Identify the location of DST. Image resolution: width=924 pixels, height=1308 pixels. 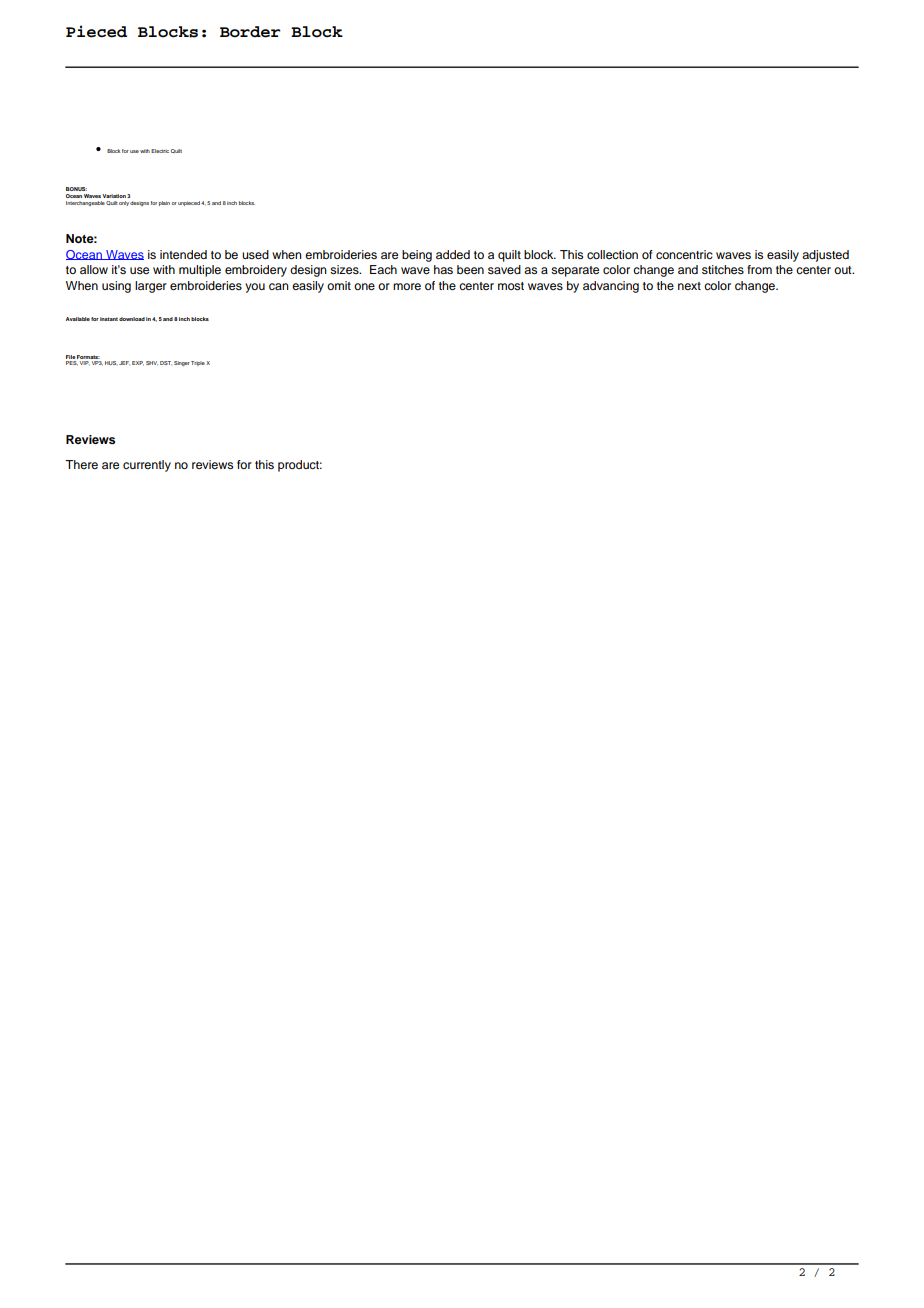
(166, 363).
